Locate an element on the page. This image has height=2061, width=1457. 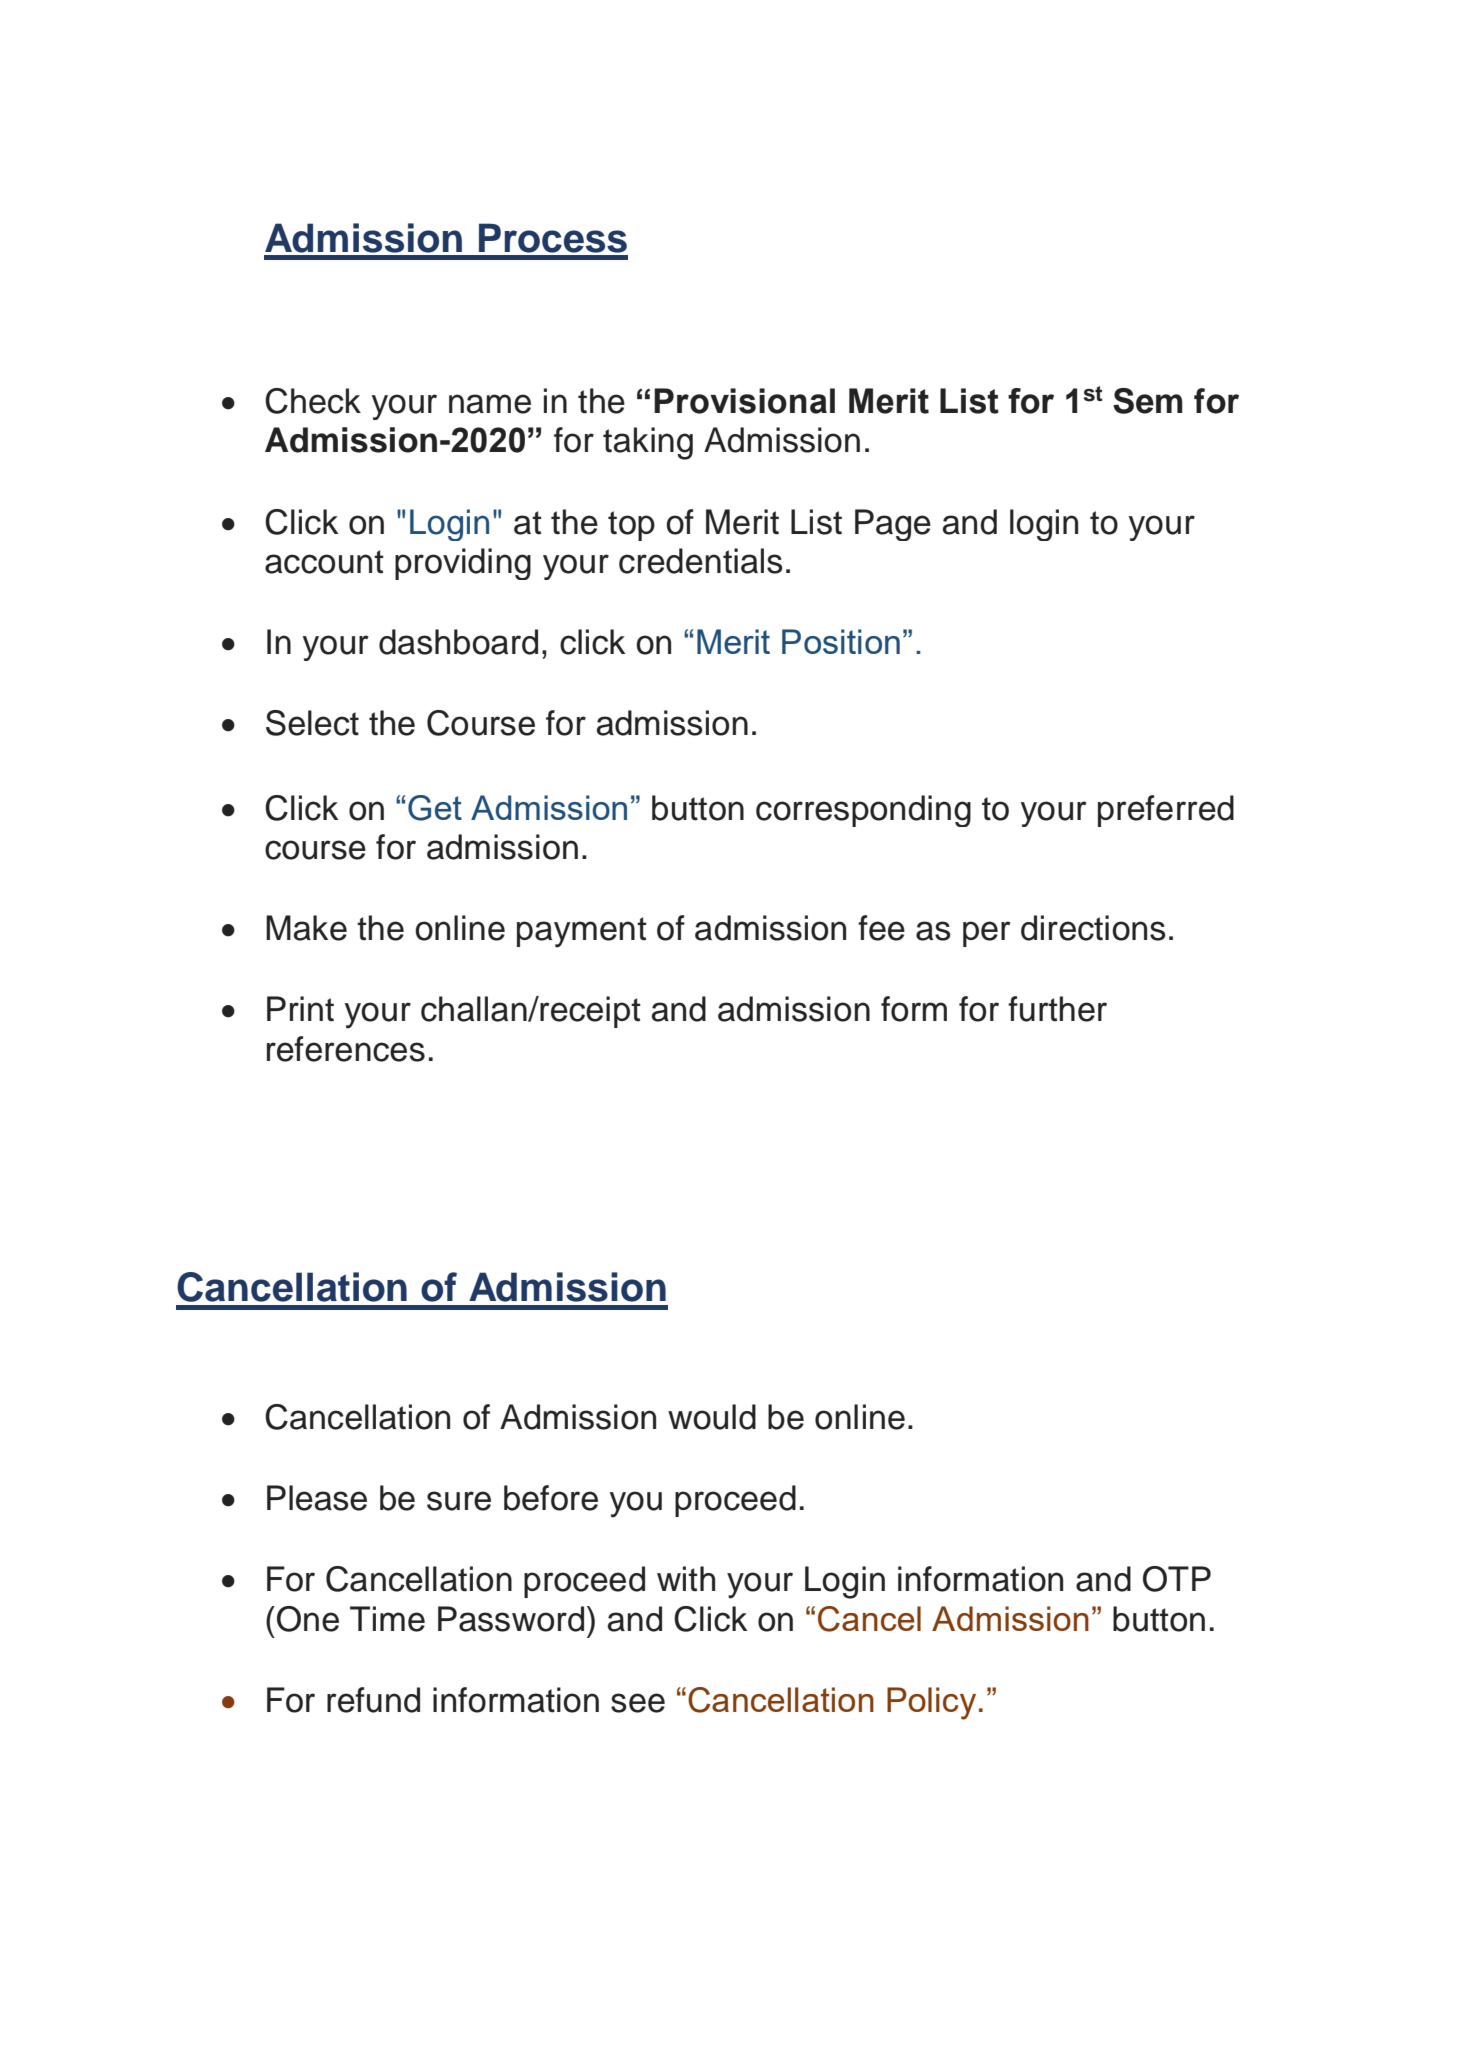
Sem is located at coordinates (1148, 401).
